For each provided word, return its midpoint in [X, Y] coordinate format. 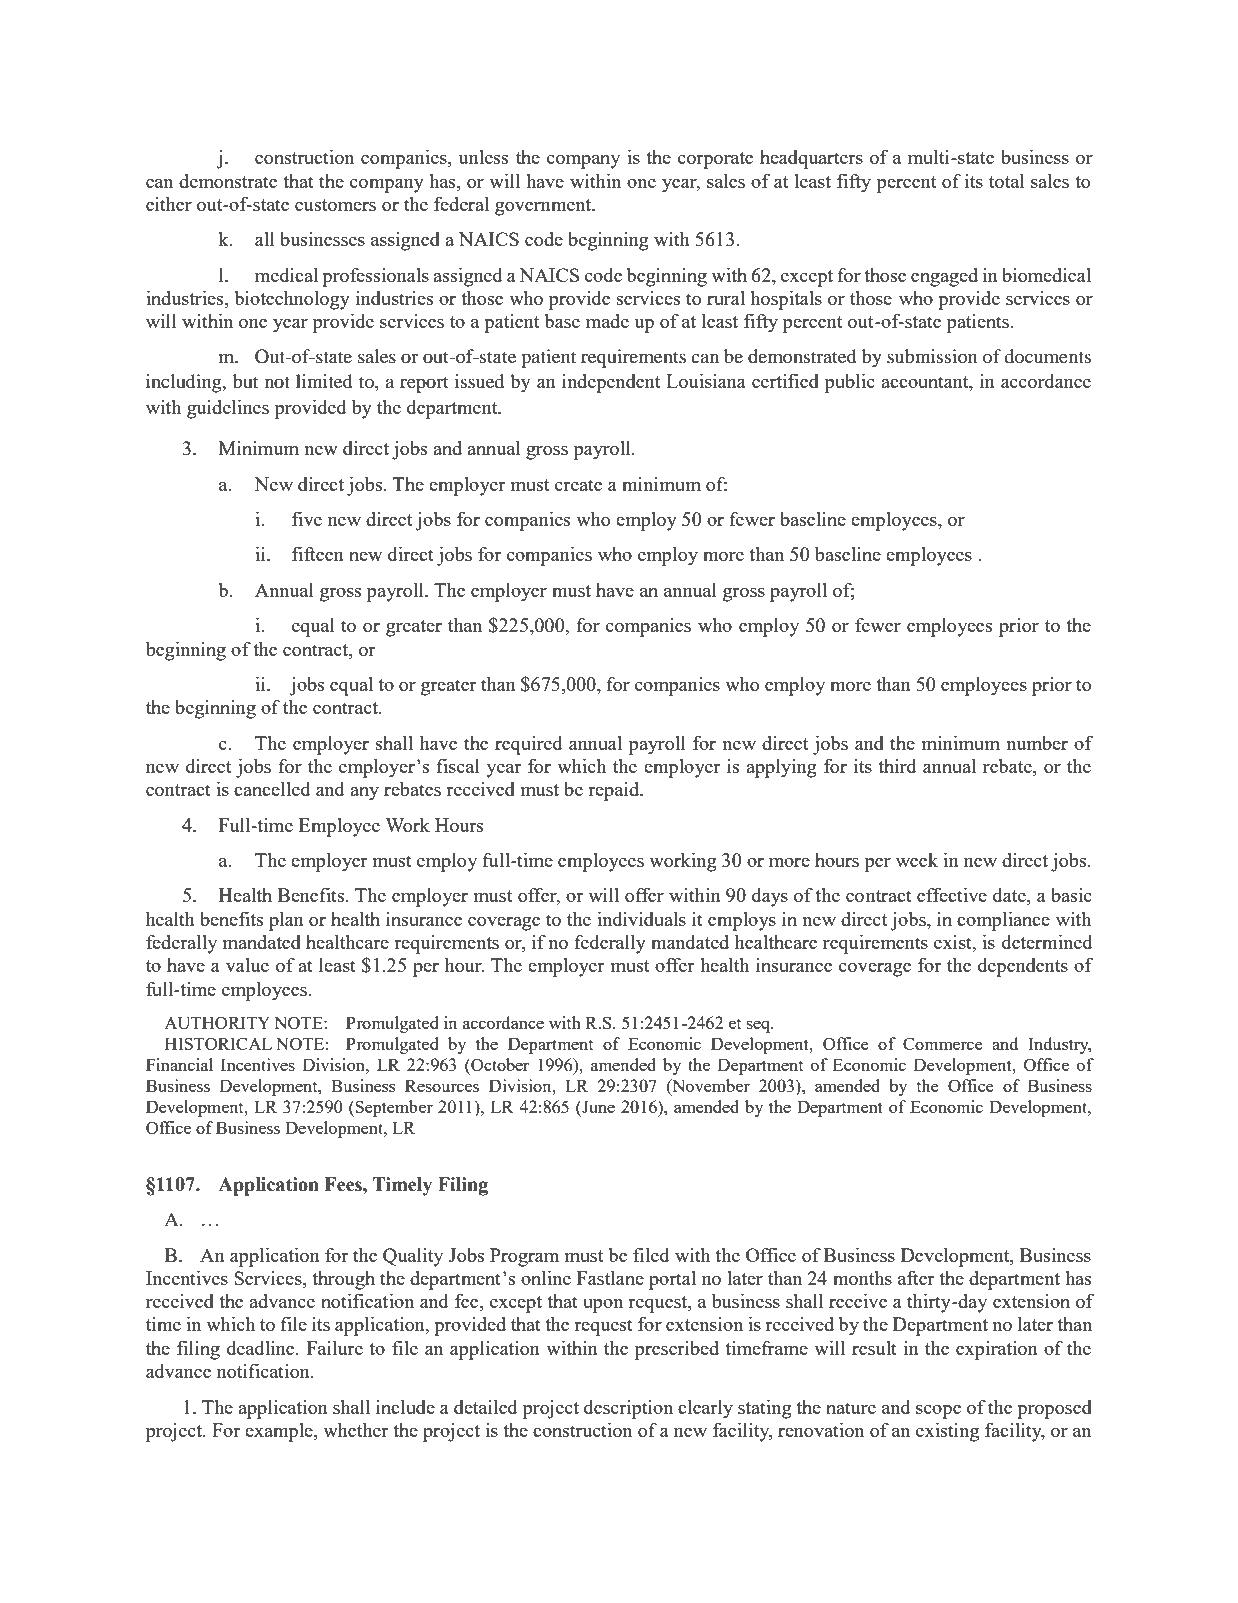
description [628, 1409]
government [544, 207]
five [307, 519]
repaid [615, 791]
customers [335, 205]
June [597, 1106]
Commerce [943, 1043]
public [850, 383]
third [897, 766]
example [280, 1432]
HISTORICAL [218, 1043]
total [1006, 181]
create [578, 485]
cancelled [272, 789]
